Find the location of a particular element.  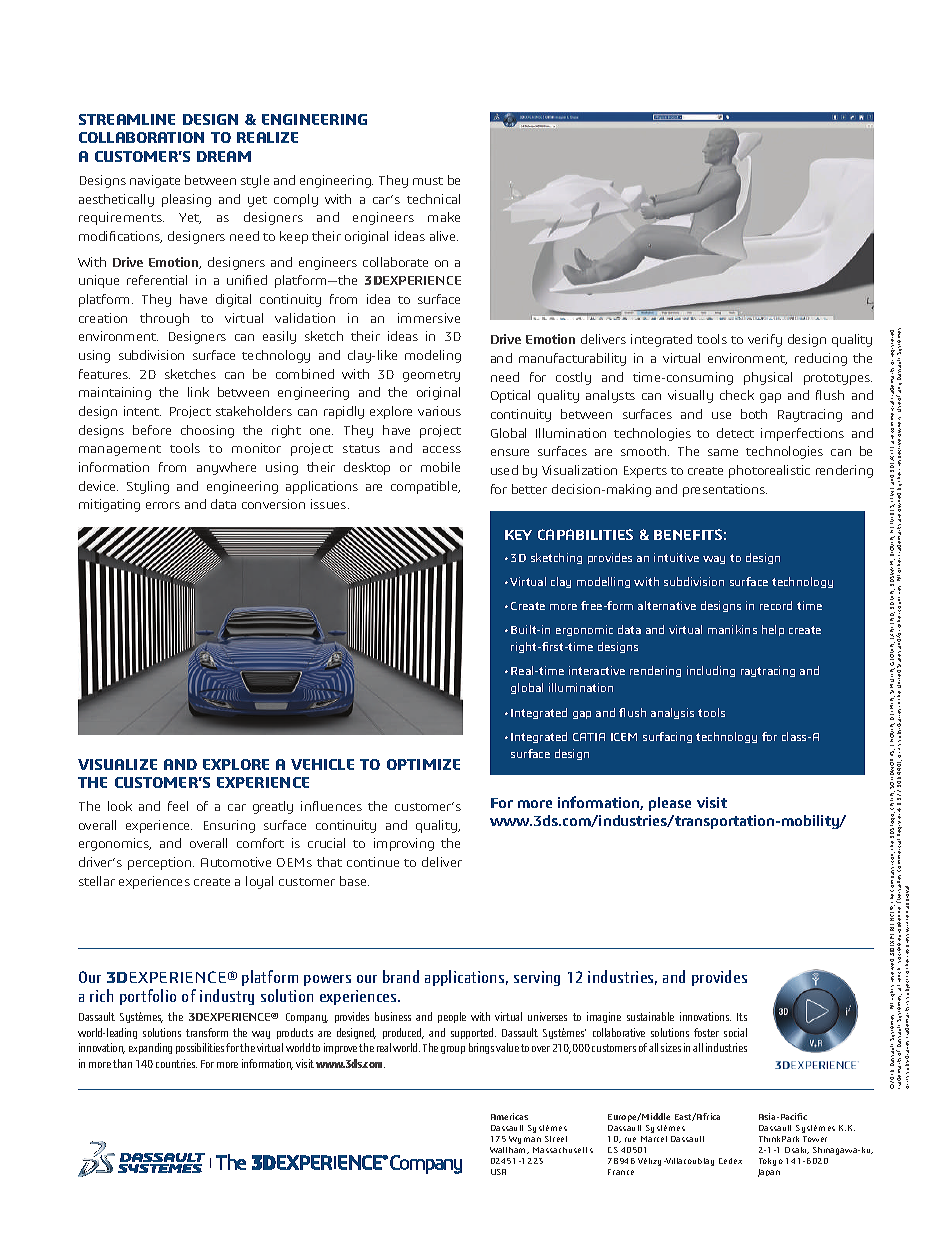

verify is located at coordinates (765, 340).
